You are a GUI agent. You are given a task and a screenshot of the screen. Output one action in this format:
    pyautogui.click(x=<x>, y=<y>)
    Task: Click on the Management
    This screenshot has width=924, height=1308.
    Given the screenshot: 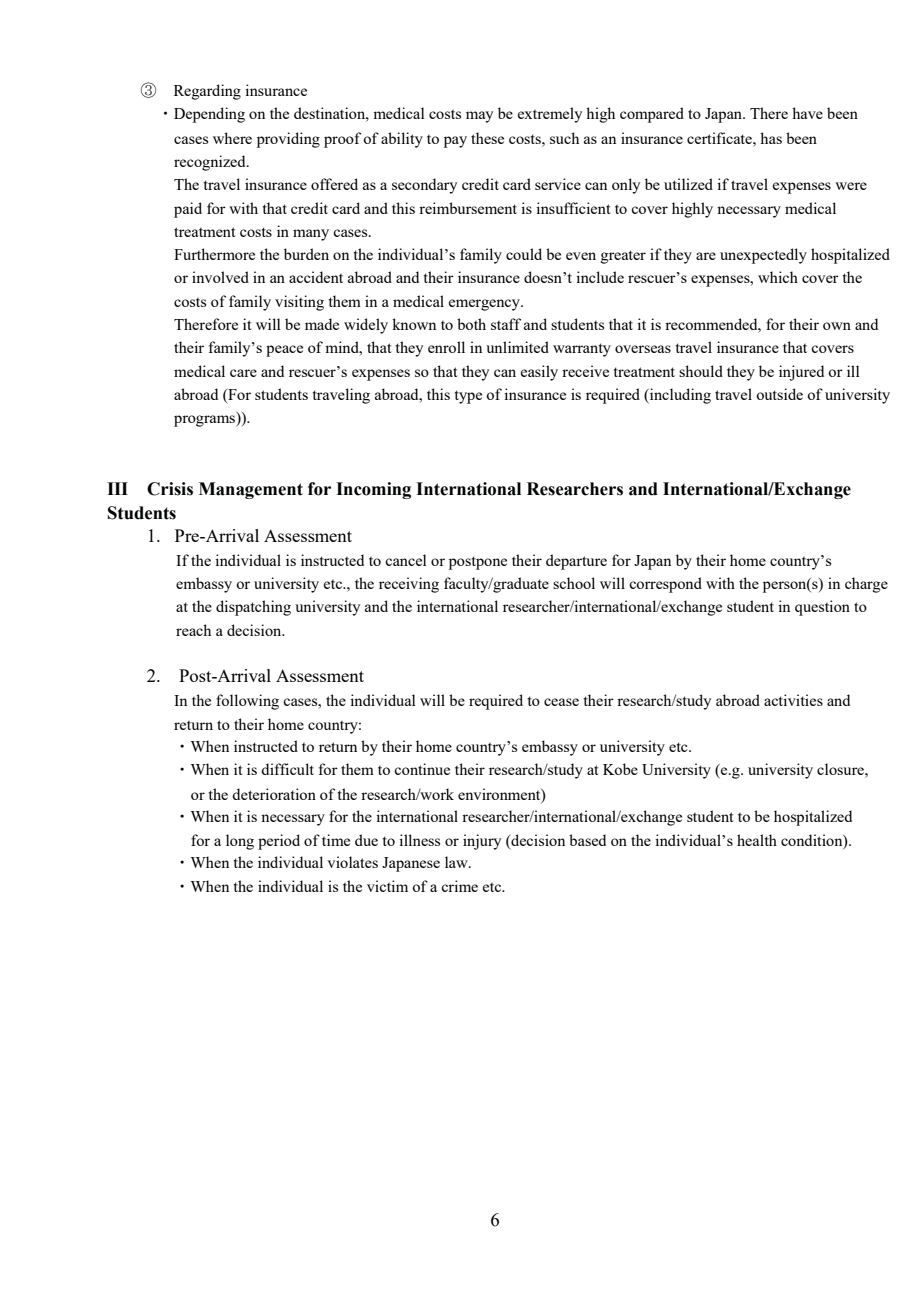 What is the action you would take?
    pyautogui.click(x=251, y=490)
